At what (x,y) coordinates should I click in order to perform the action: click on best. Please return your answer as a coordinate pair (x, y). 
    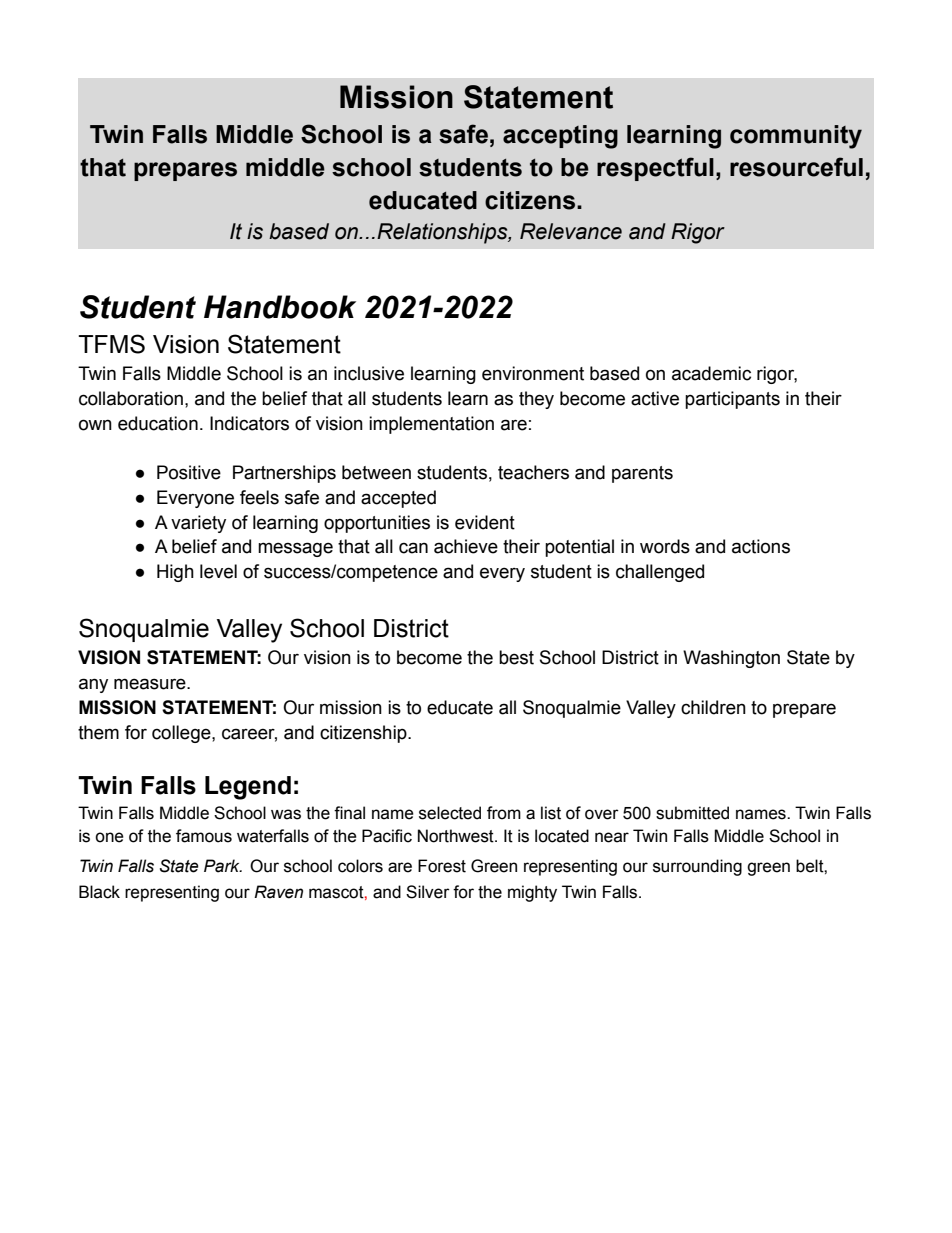
    Looking at the image, I should click on (516, 657).
